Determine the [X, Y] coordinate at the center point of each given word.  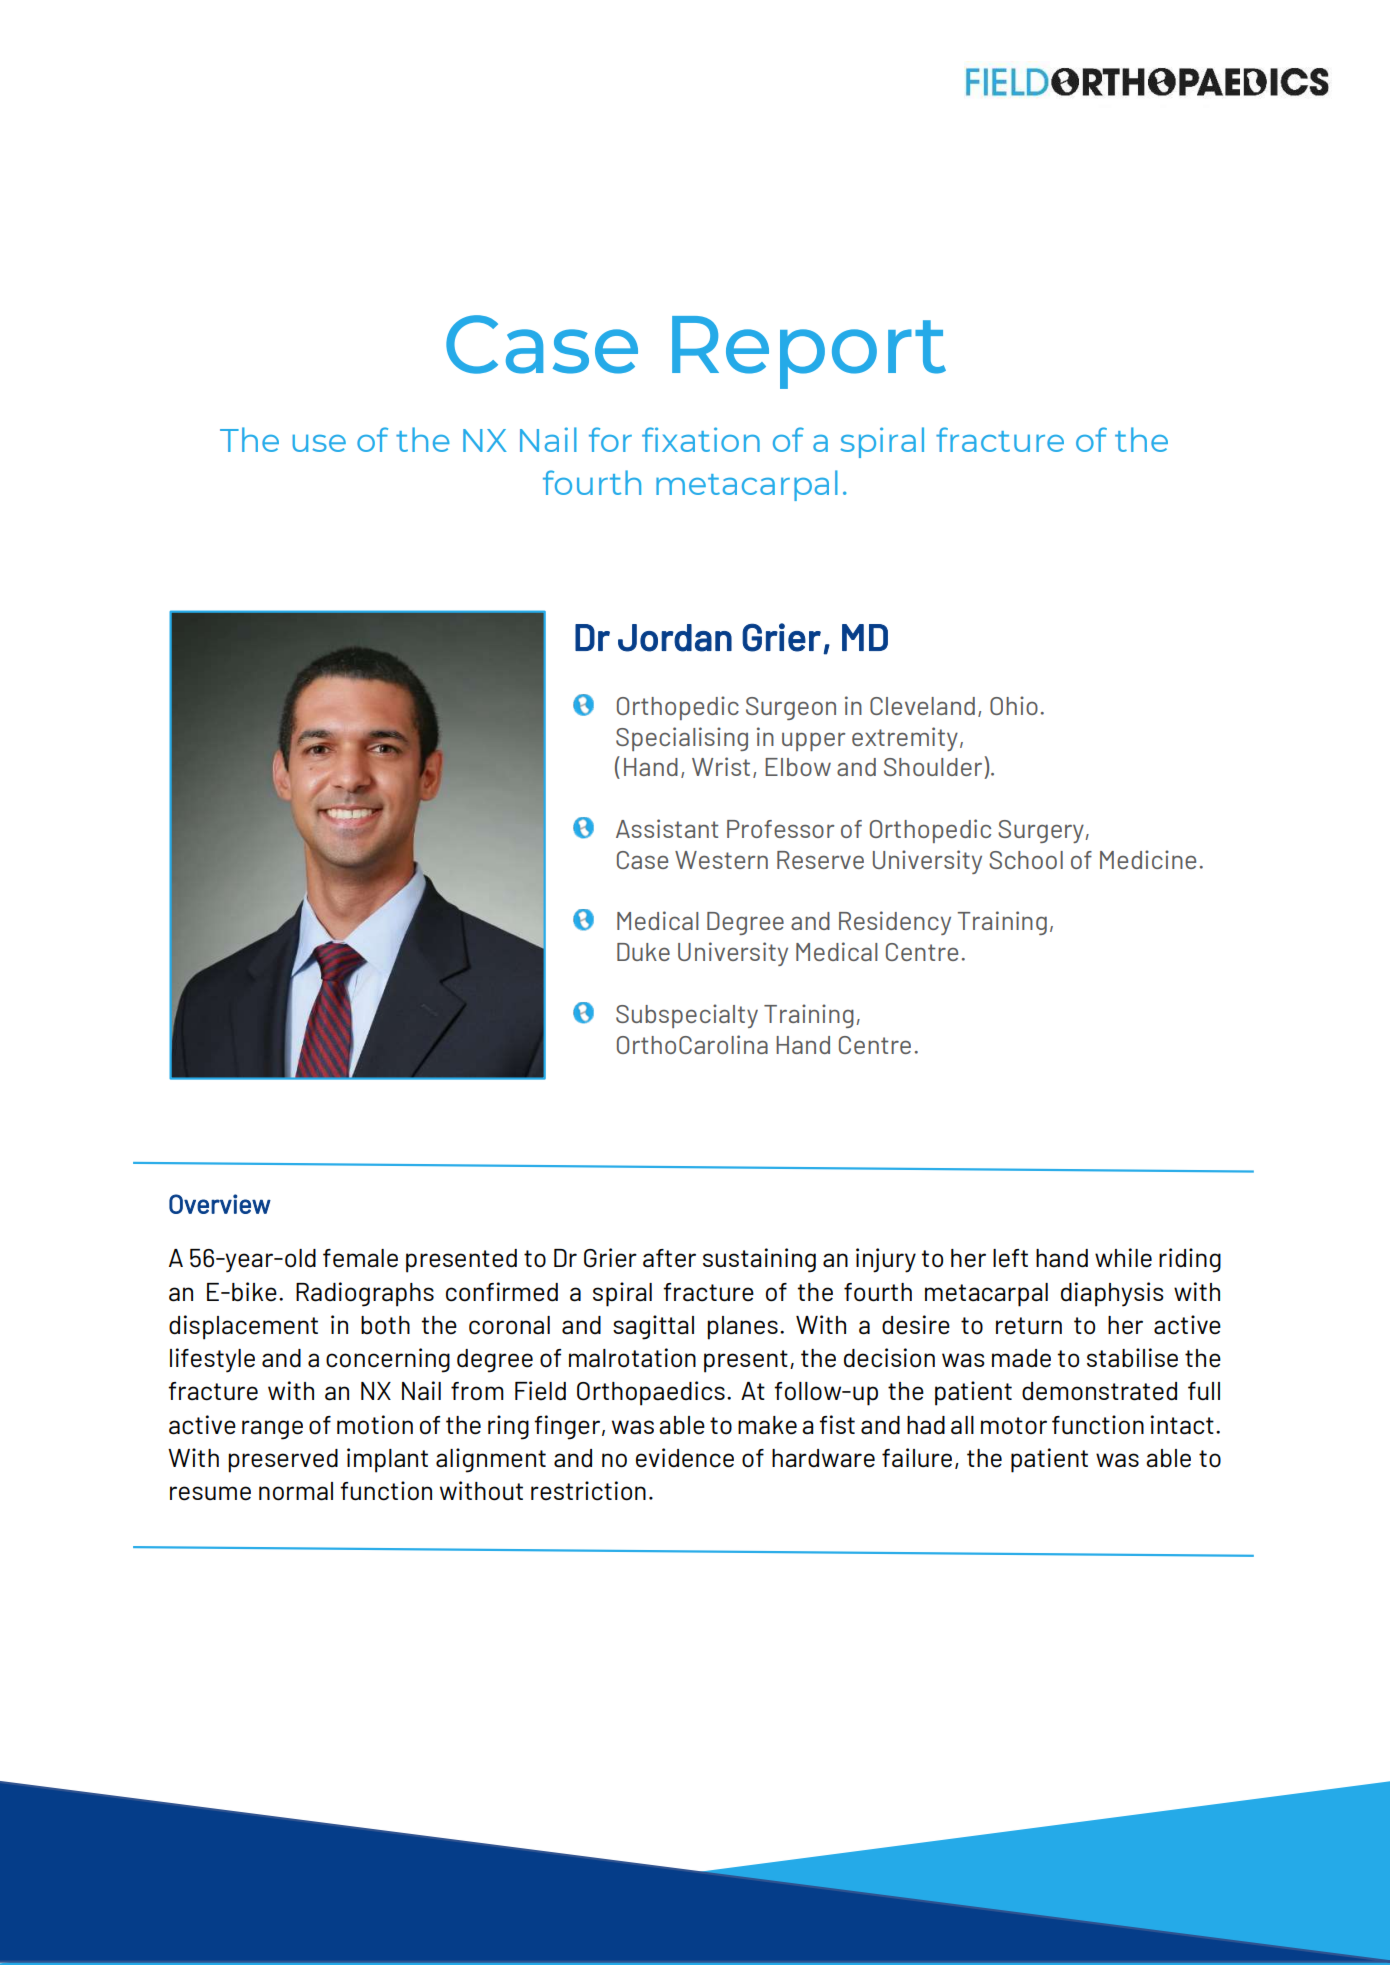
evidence [685, 1458]
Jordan [675, 638]
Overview [220, 1204]
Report [809, 352]
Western [721, 860]
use [319, 443]
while [1123, 1258]
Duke [643, 952]
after [669, 1258]
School [1026, 860]
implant [387, 1460]
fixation [701, 439]
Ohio [1014, 705]
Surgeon [791, 708]
